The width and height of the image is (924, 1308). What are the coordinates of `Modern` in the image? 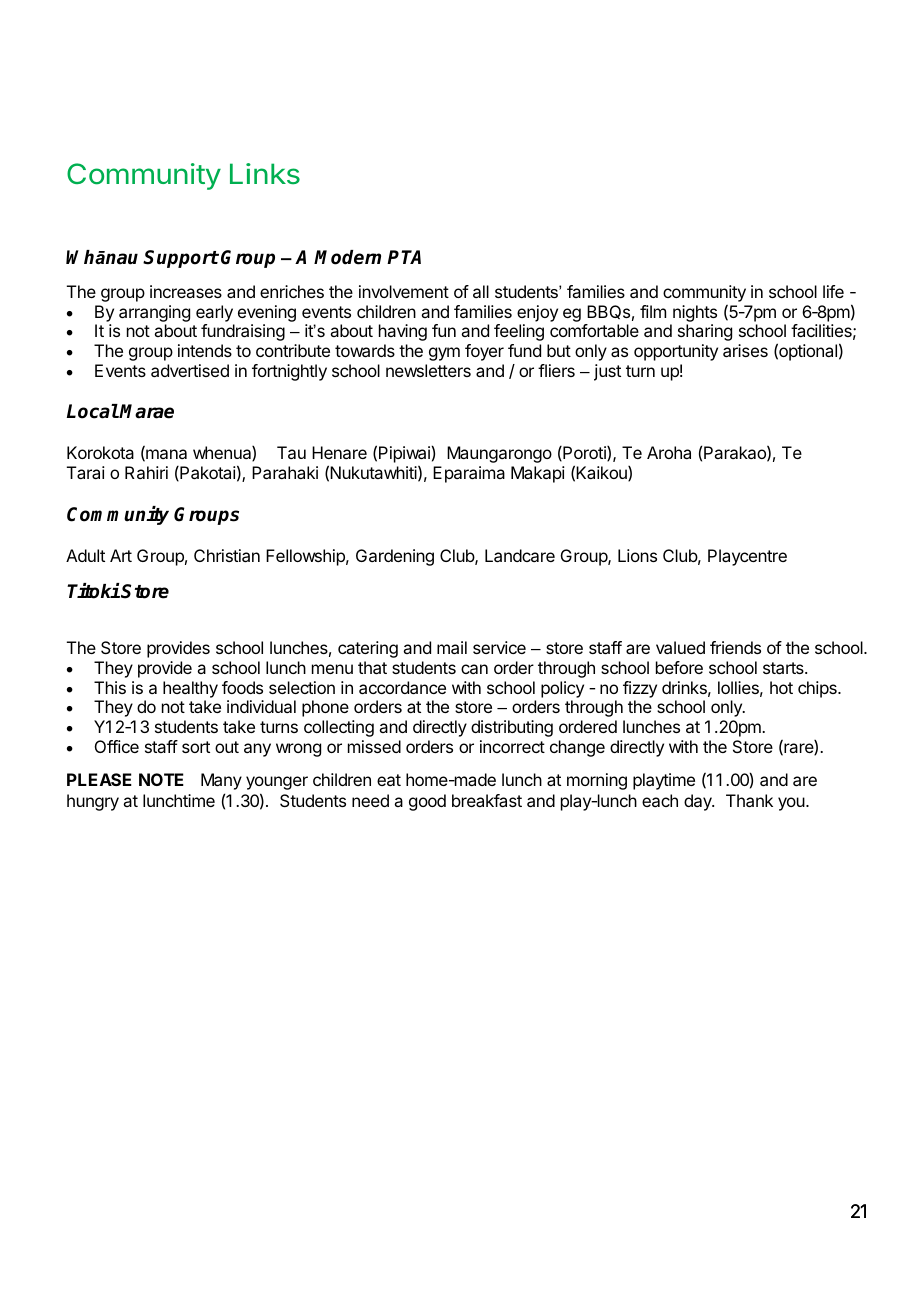 It's located at (347, 257).
